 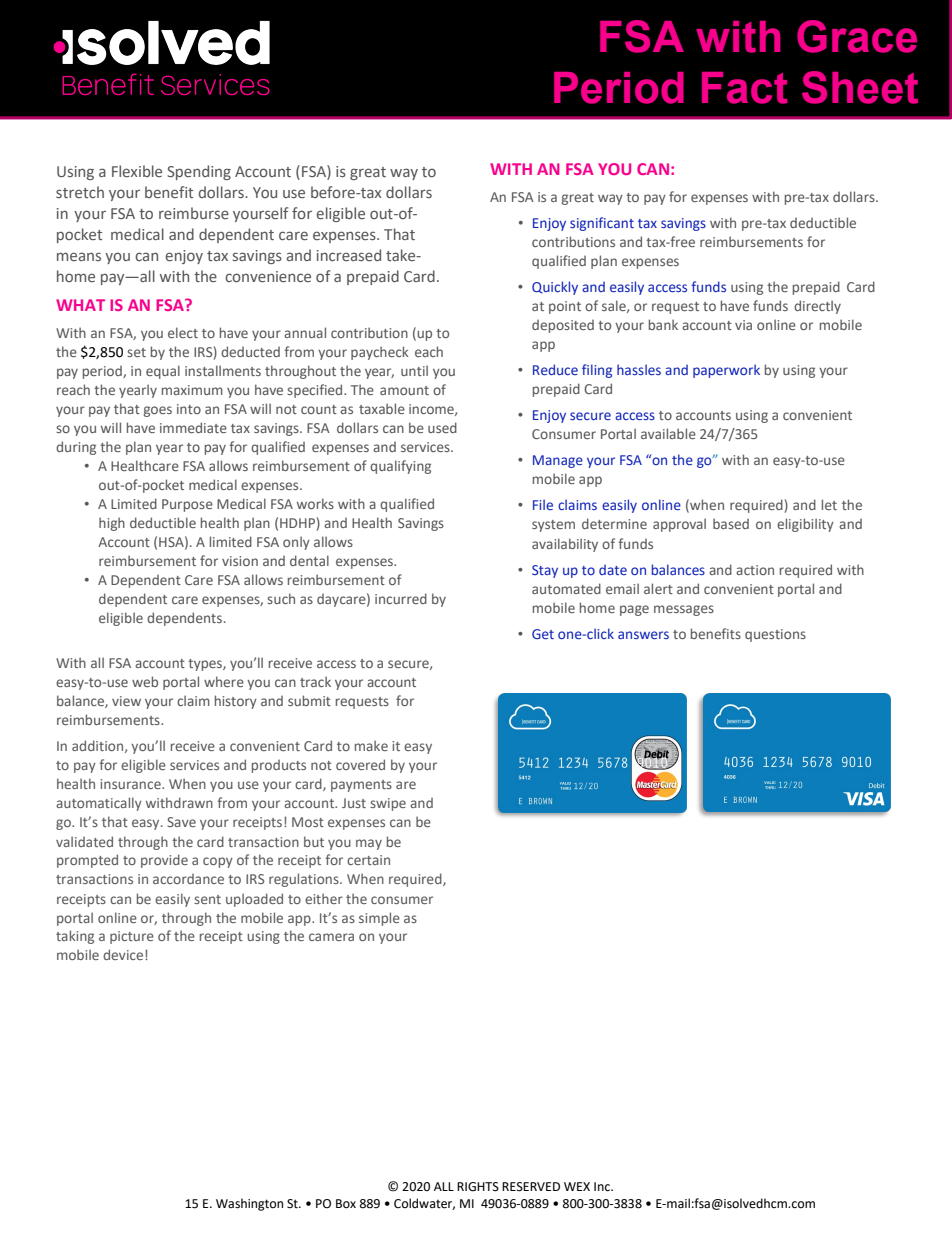 I want to click on incurred, so click(x=401, y=598).
